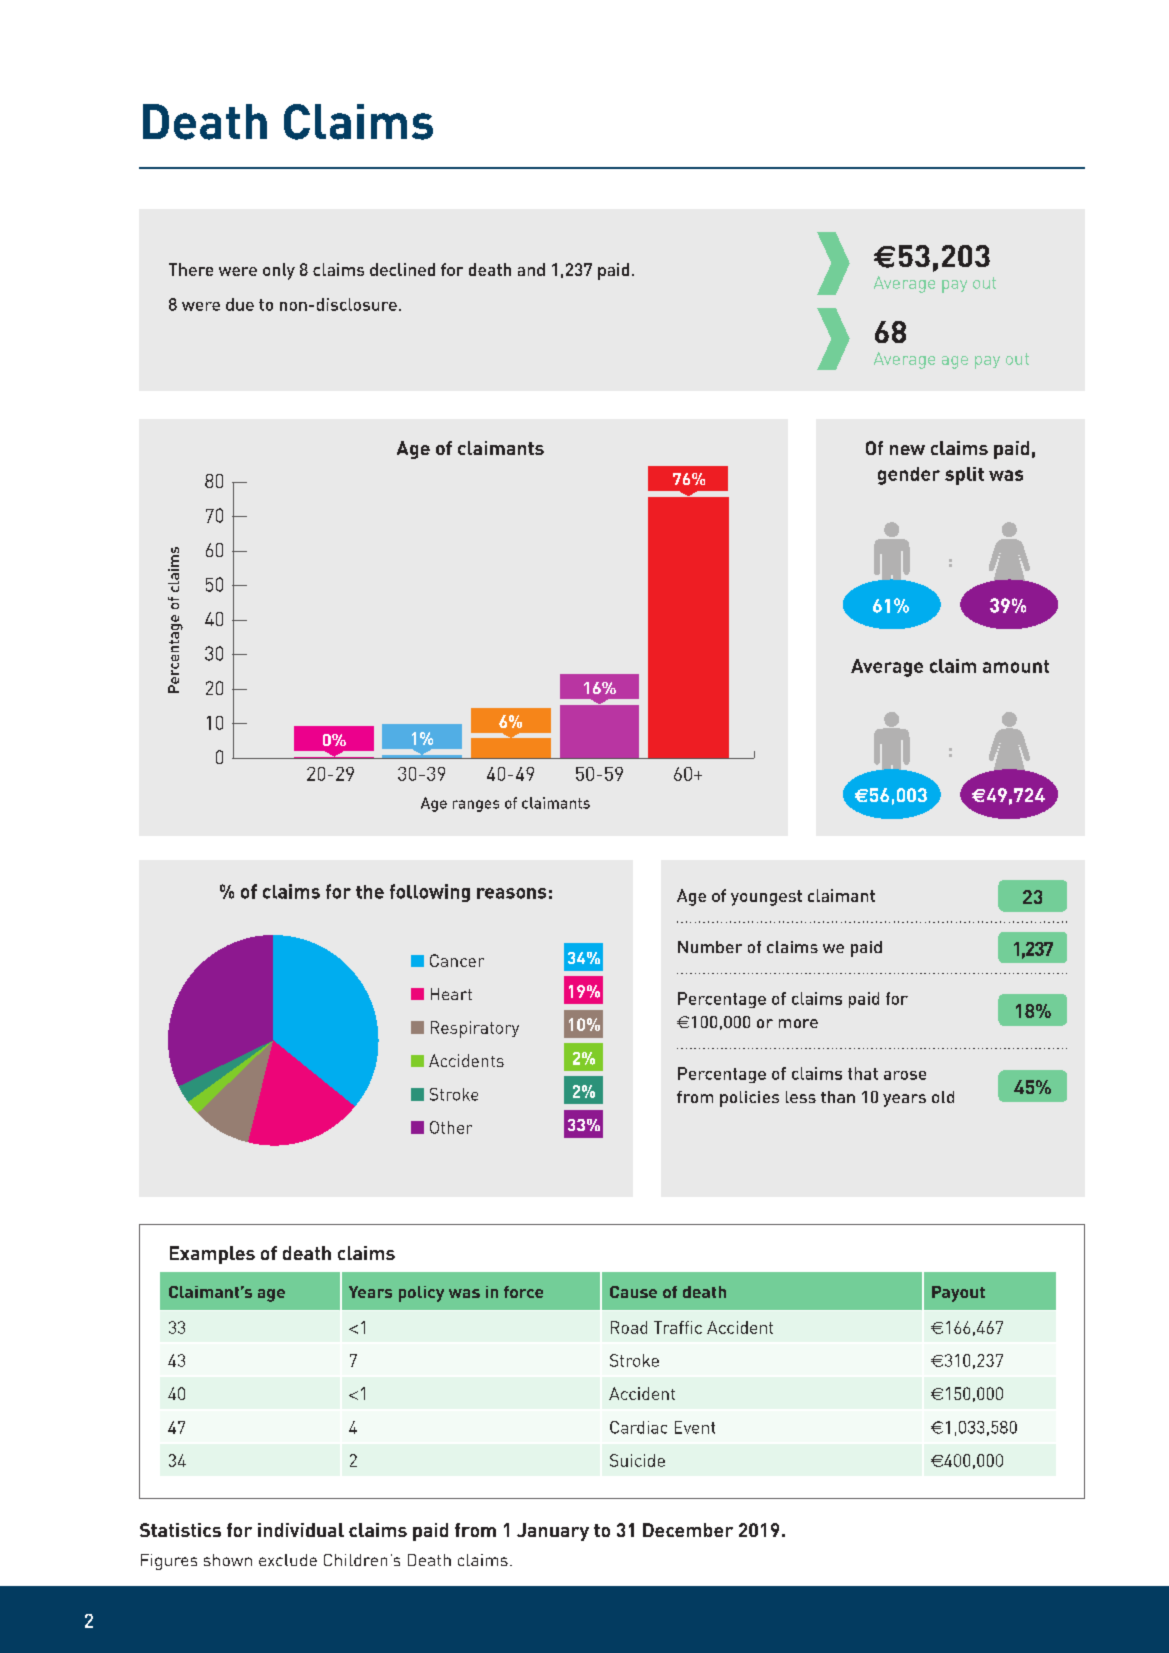  Describe the element at coordinates (907, 450) in the page. I see `new` at that location.
